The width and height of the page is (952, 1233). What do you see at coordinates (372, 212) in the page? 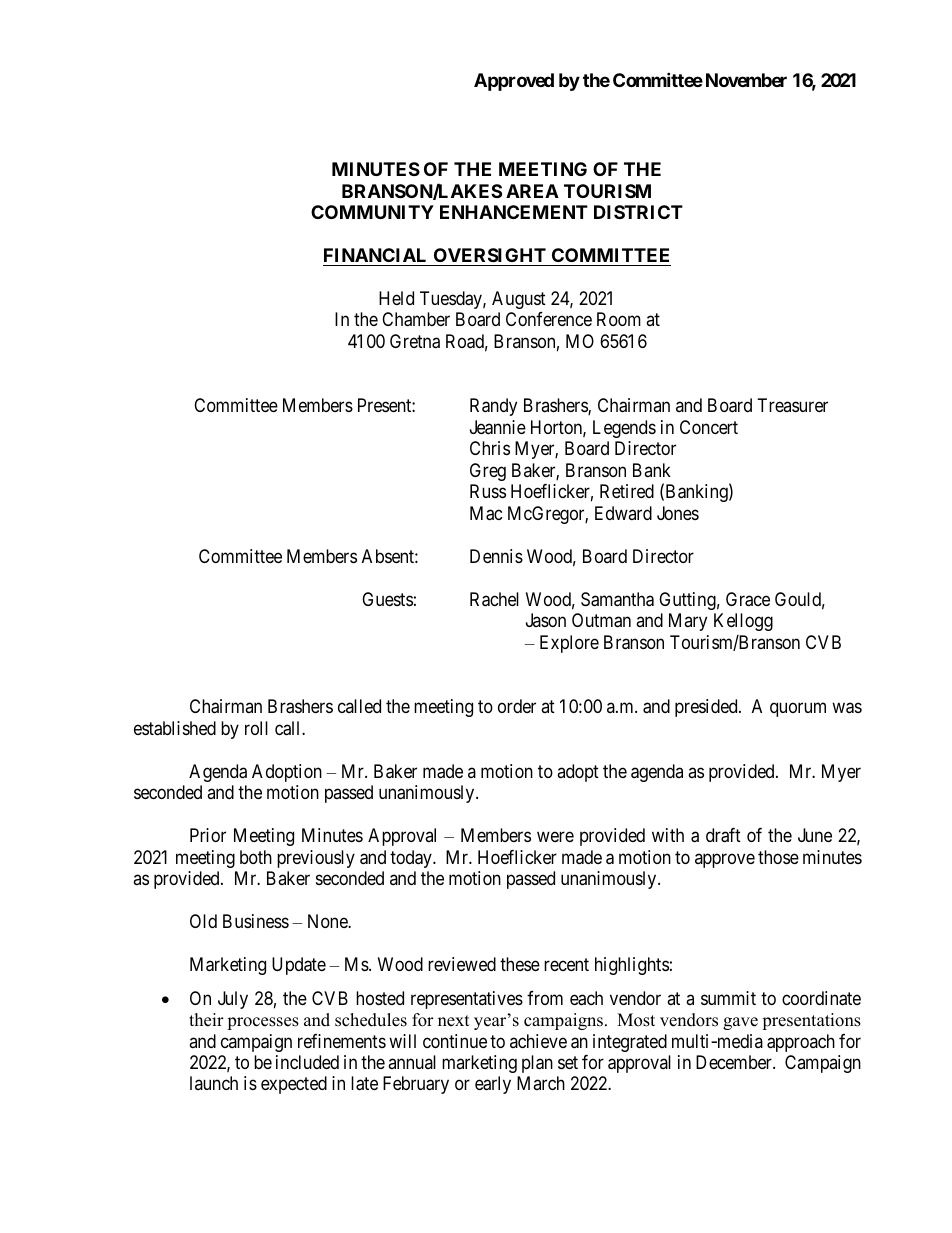
I see `COMMUNITY` at bounding box center [372, 212].
